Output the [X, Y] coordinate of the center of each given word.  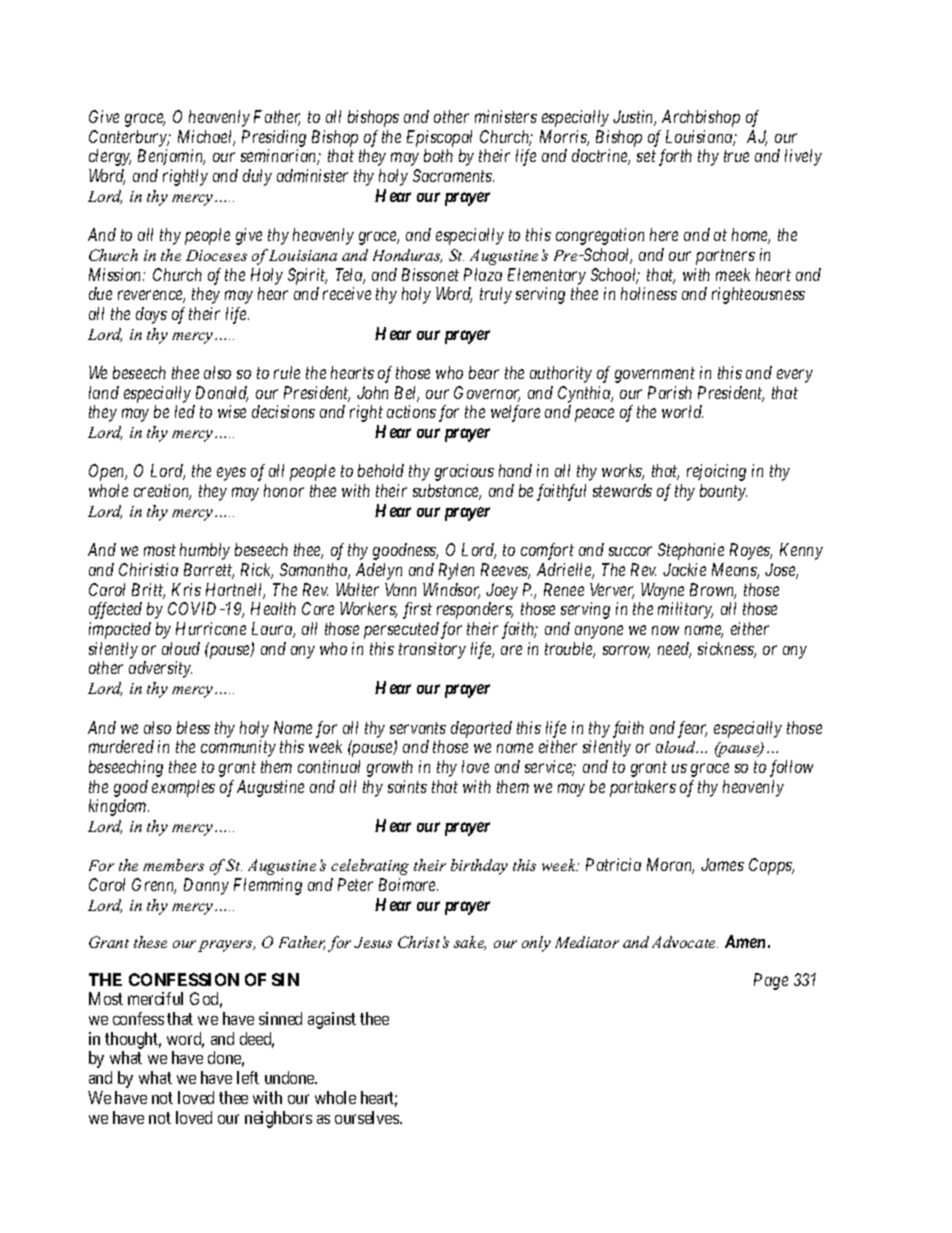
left [248, 1077]
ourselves [368, 1117]
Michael [206, 138]
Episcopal [439, 138]
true [736, 156]
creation [162, 492]
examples [183, 788]
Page [771, 981]
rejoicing [716, 472]
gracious [464, 472]
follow [791, 768]
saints [407, 786]
